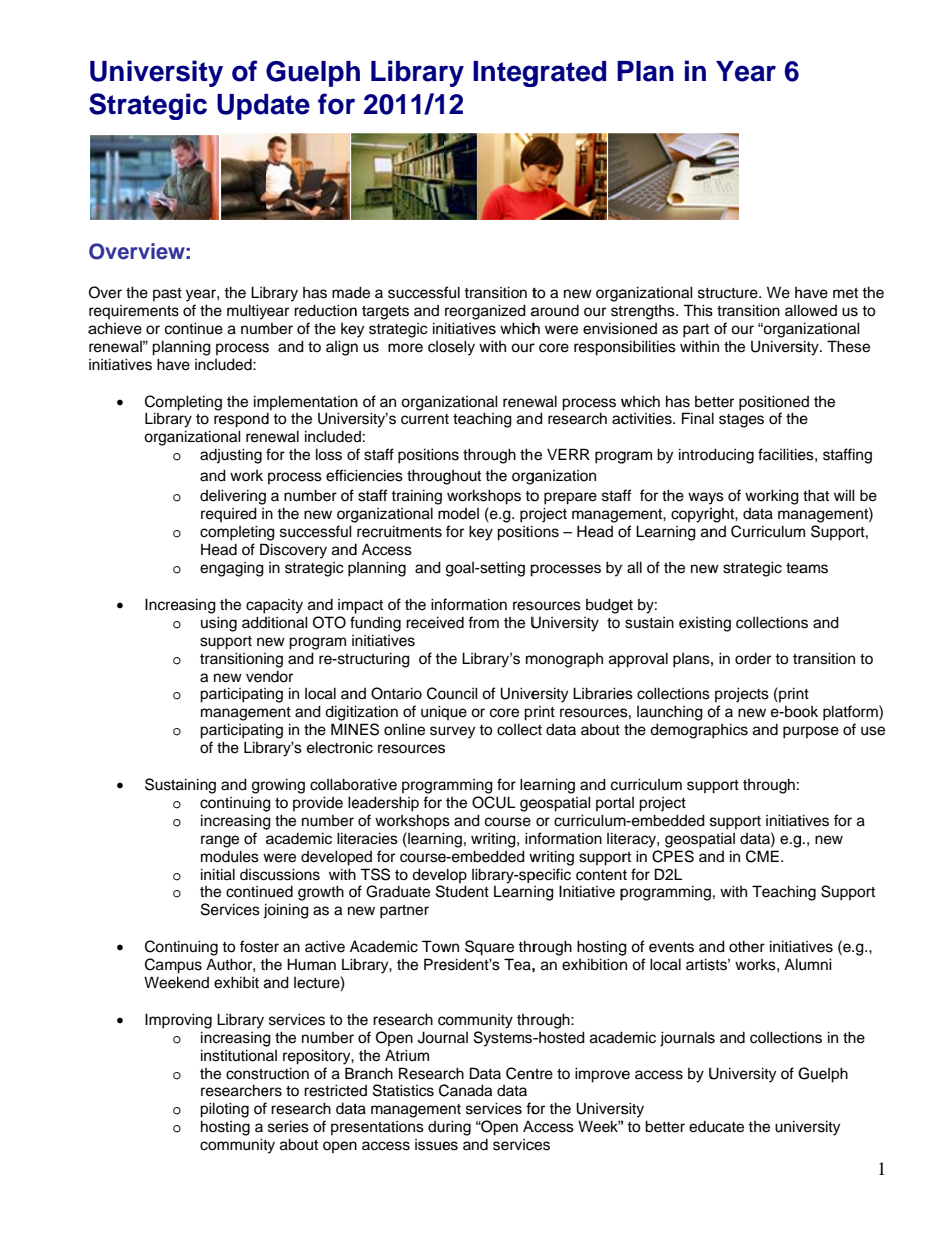 This image has width=952, height=1233. What do you see at coordinates (483, 622) in the image?
I see `from` at bounding box center [483, 622].
